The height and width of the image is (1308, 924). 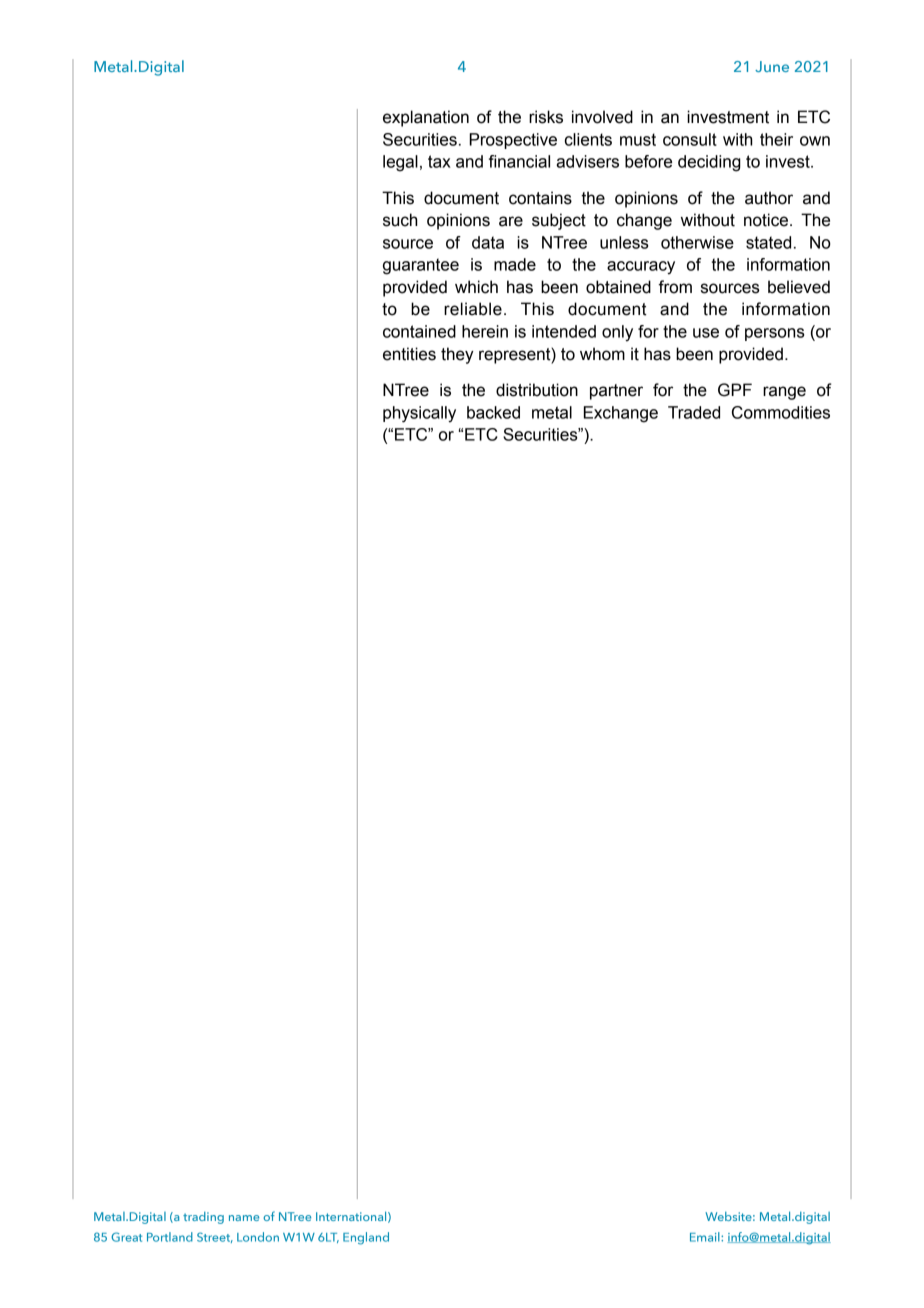 I want to click on backed, so click(x=493, y=412).
